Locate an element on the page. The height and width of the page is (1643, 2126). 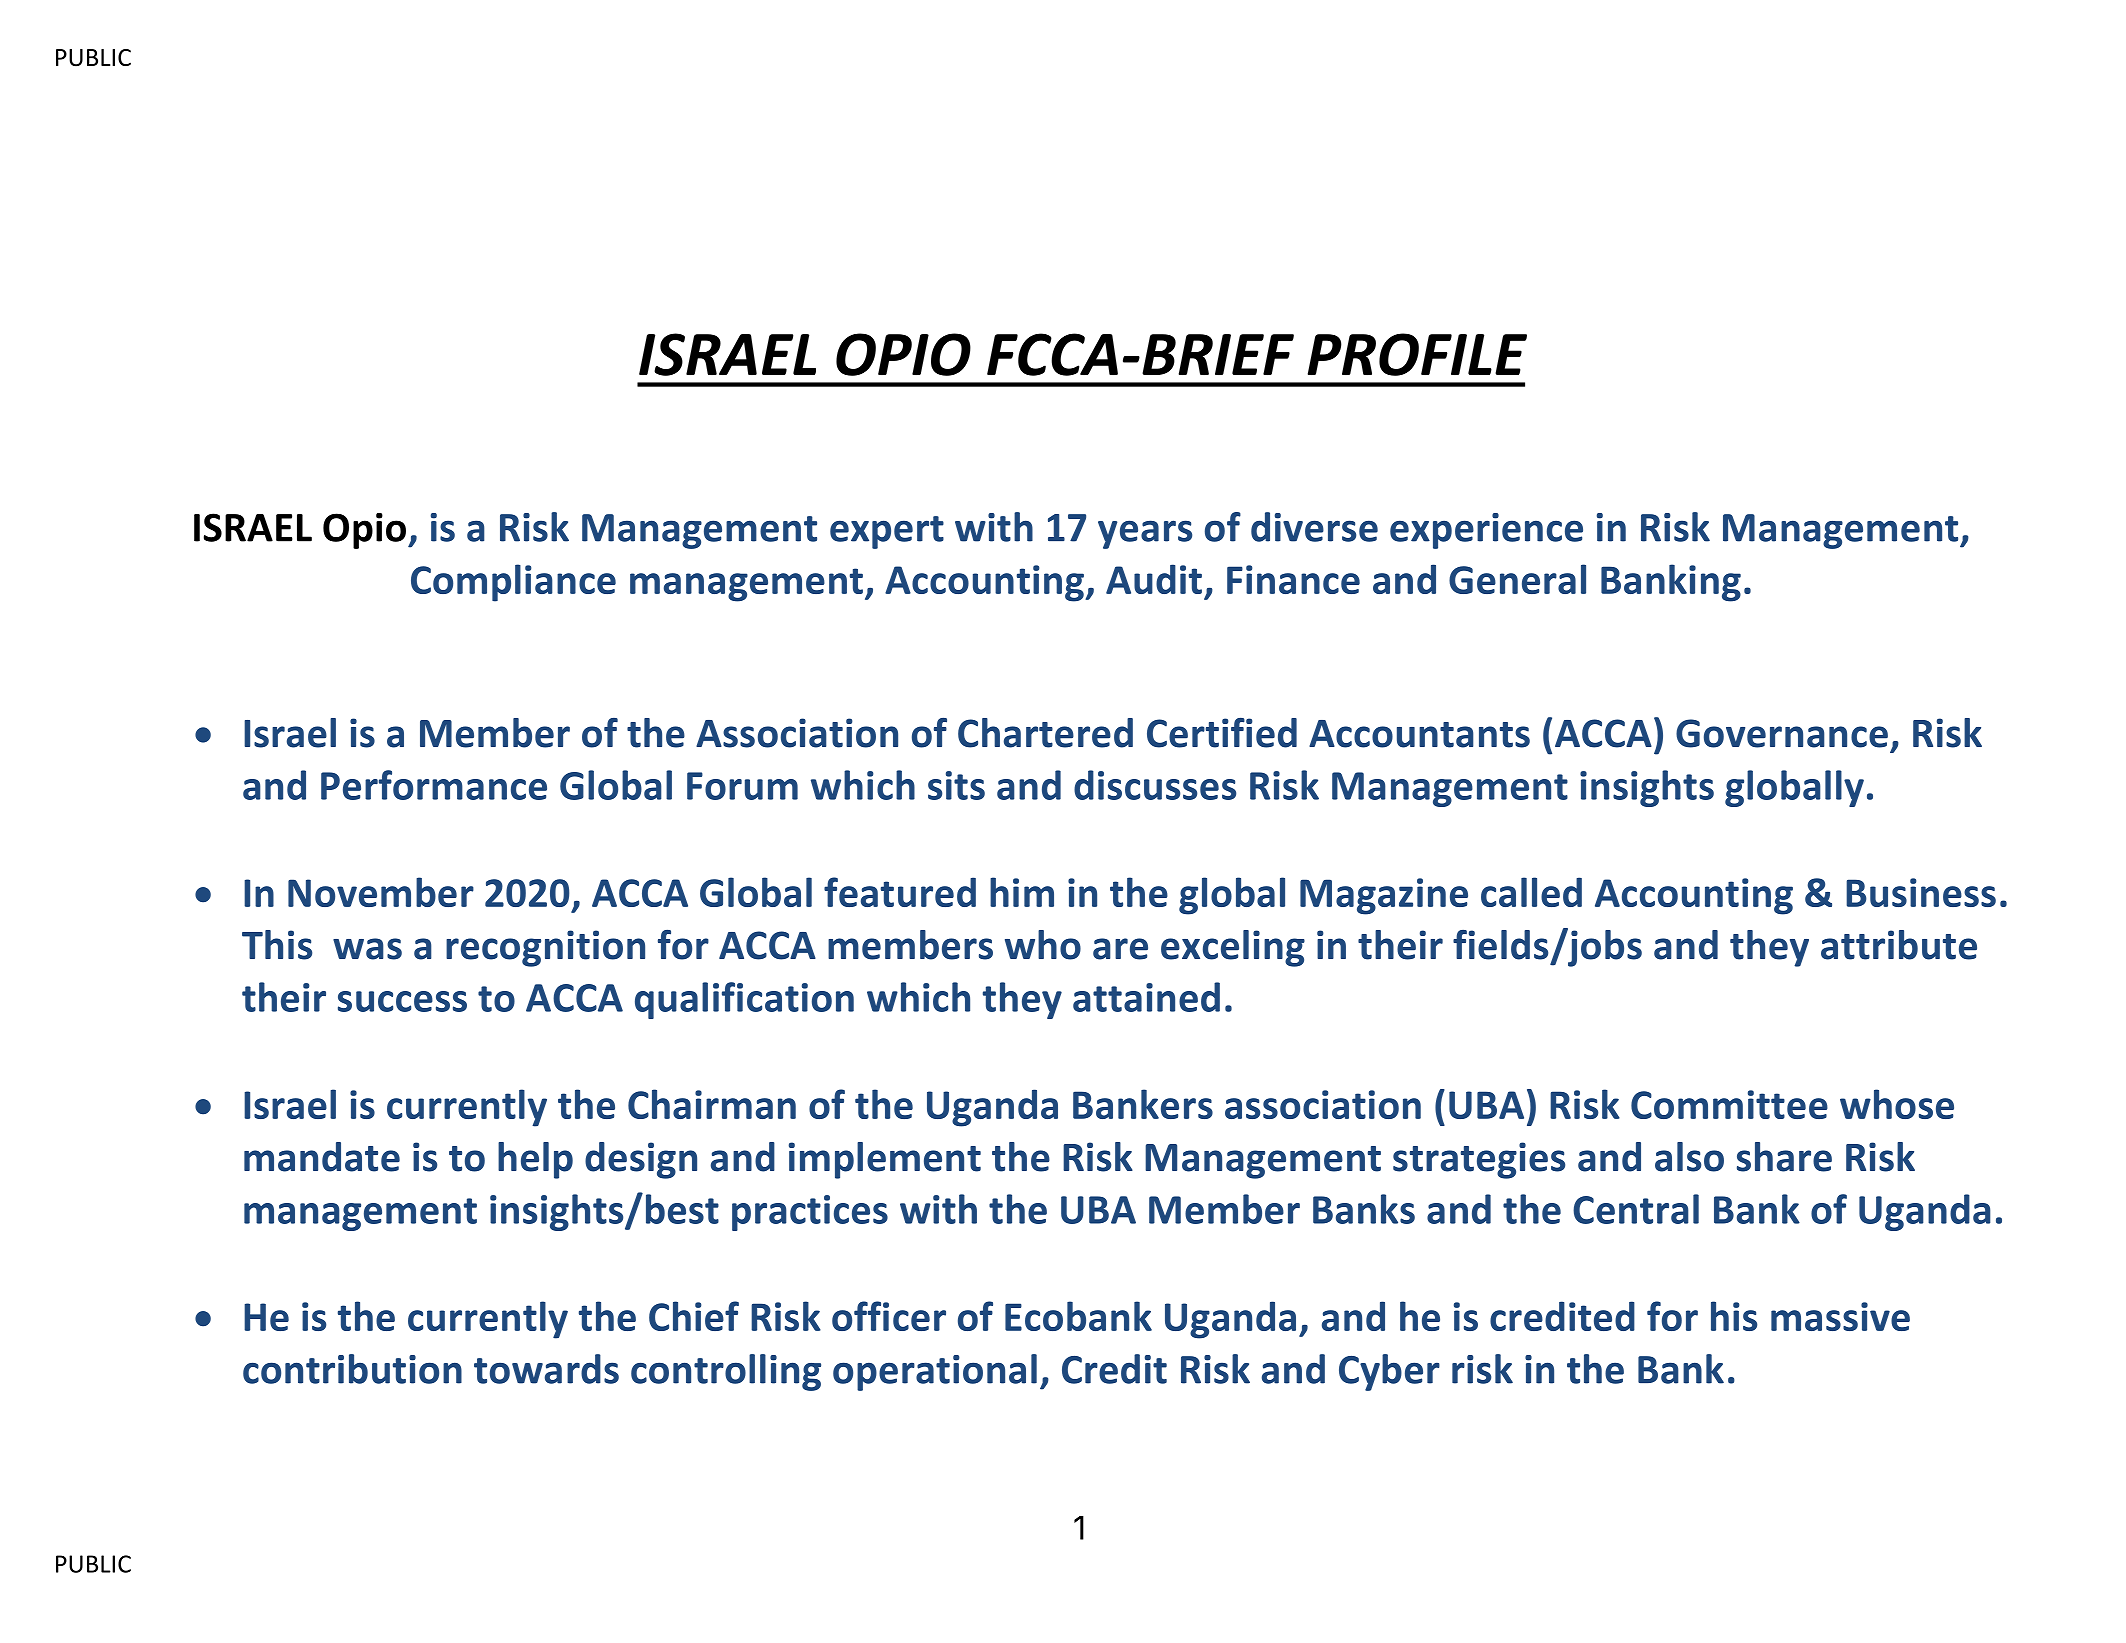
November is located at coordinates (381, 892).
